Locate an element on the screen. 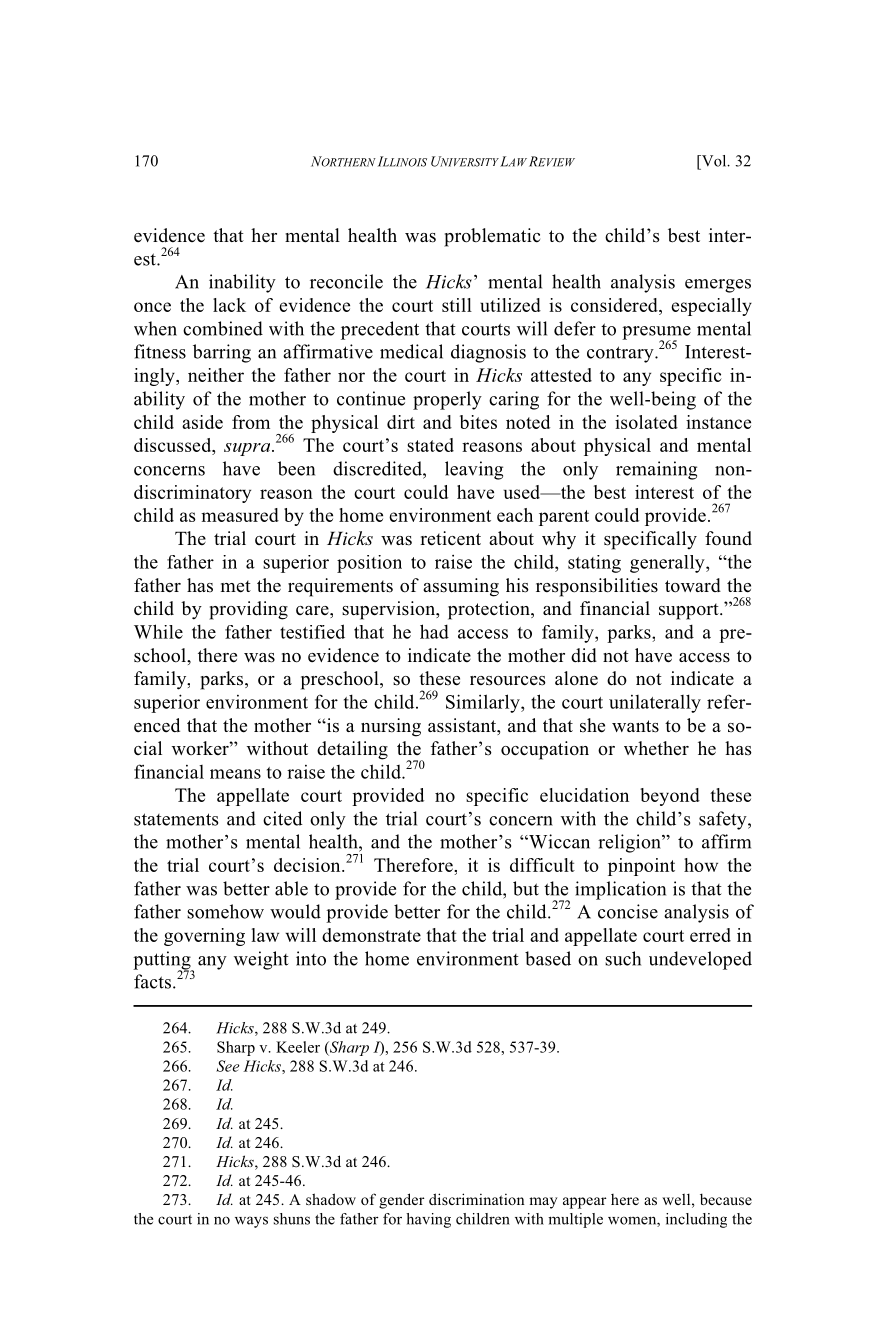  pinpoint is located at coordinates (641, 867).
